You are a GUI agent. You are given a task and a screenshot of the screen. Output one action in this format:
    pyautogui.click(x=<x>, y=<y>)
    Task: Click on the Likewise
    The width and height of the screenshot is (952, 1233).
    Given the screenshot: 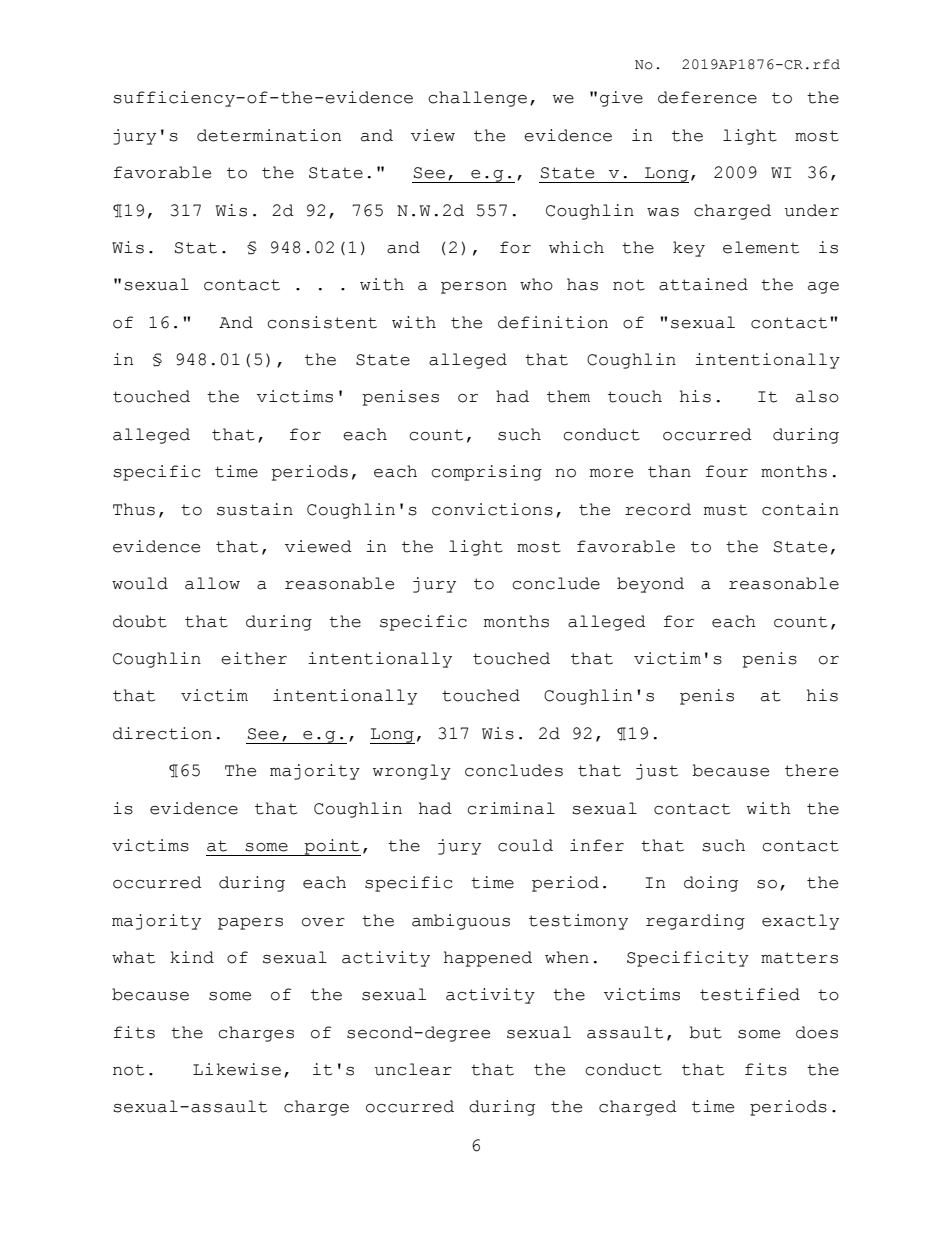 What is the action you would take?
    pyautogui.click(x=237, y=1069)
